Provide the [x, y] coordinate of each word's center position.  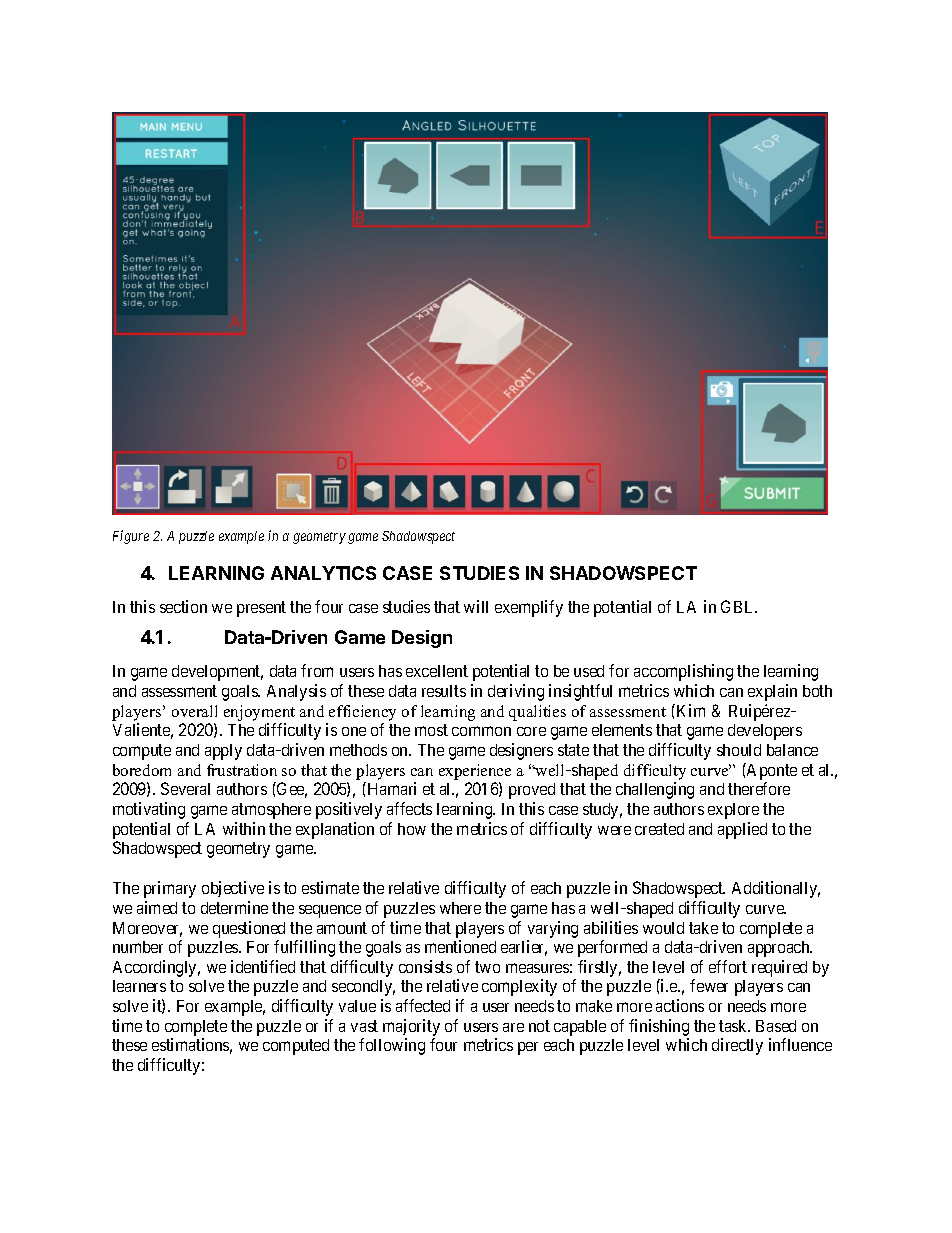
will [476, 606]
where [460, 908]
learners [139, 986]
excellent [437, 671]
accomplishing [683, 672]
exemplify [529, 608]
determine [234, 907]
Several [185, 788]
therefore [759, 788]
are [513, 1027]
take [703, 928]
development [217, 673]
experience [475, 772]
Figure [131, 537]
